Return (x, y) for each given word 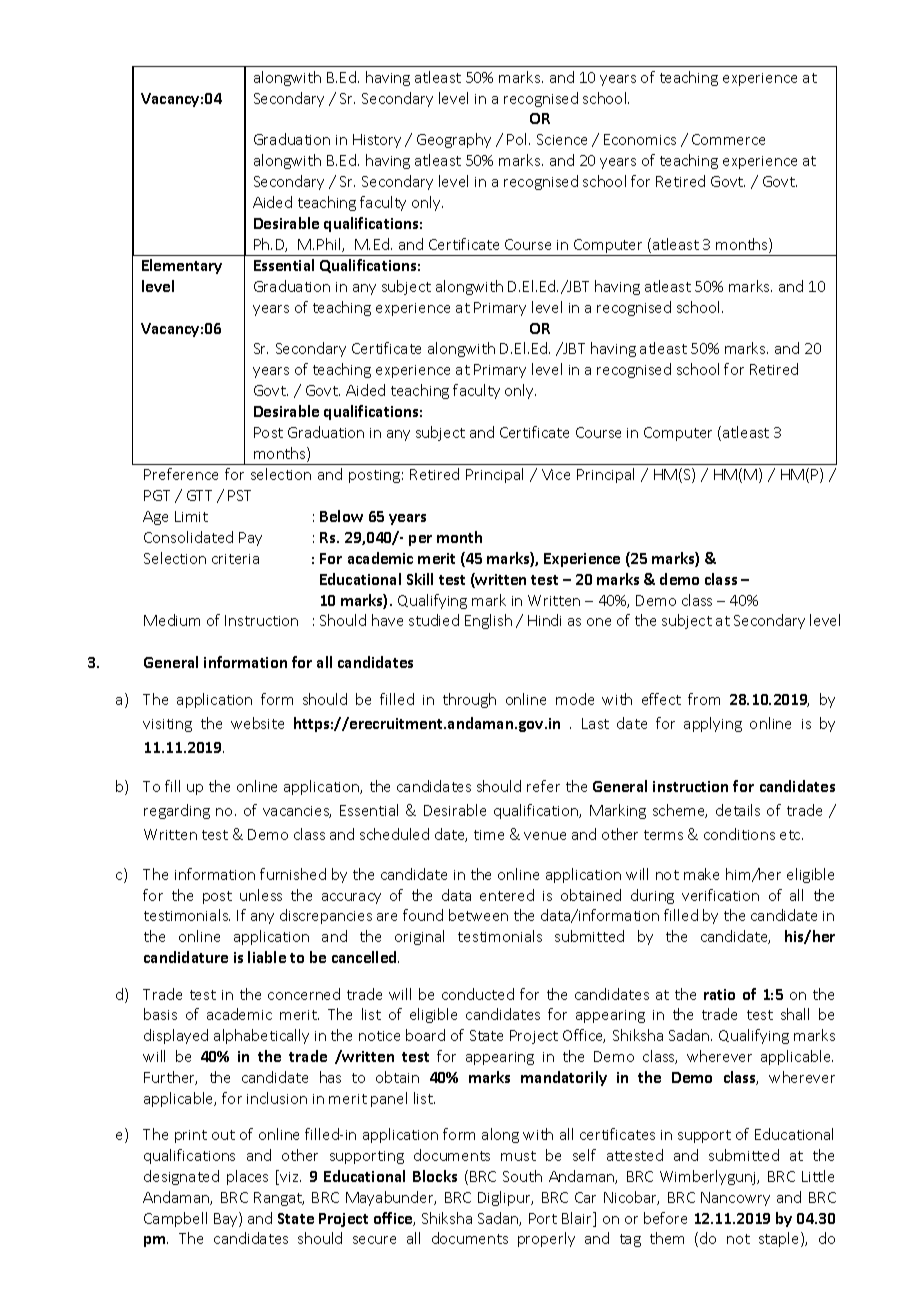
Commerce (728, 139)
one (599, 622)
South (522, 1176)
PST (239, 495)
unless (261, 895)
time (489, 835)
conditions (739, 834)
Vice (556, 474)
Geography (454, 140)
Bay (227, 1219)
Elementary (182, 266)
